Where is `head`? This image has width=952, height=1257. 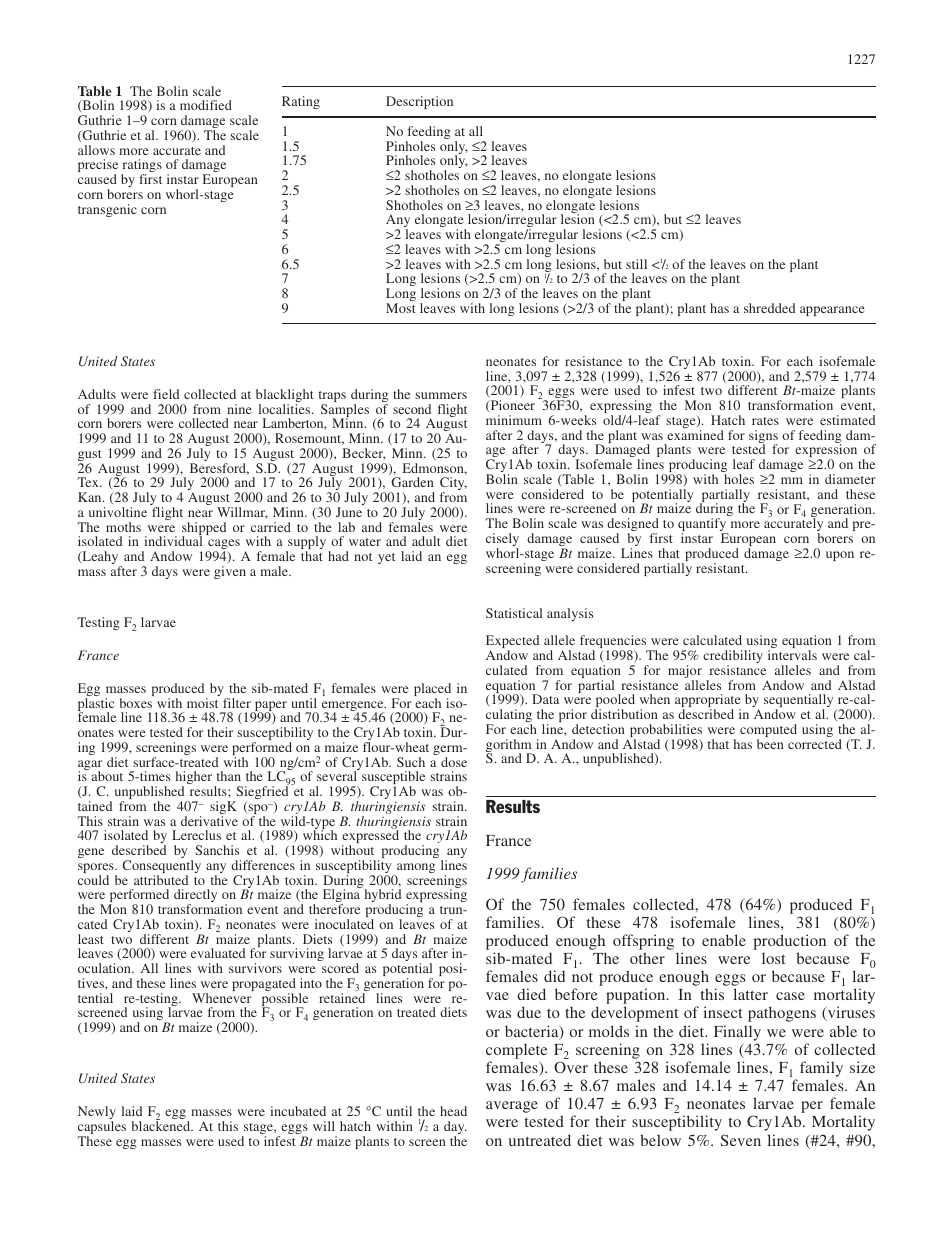
head is located at coordinates (453, 1111).
